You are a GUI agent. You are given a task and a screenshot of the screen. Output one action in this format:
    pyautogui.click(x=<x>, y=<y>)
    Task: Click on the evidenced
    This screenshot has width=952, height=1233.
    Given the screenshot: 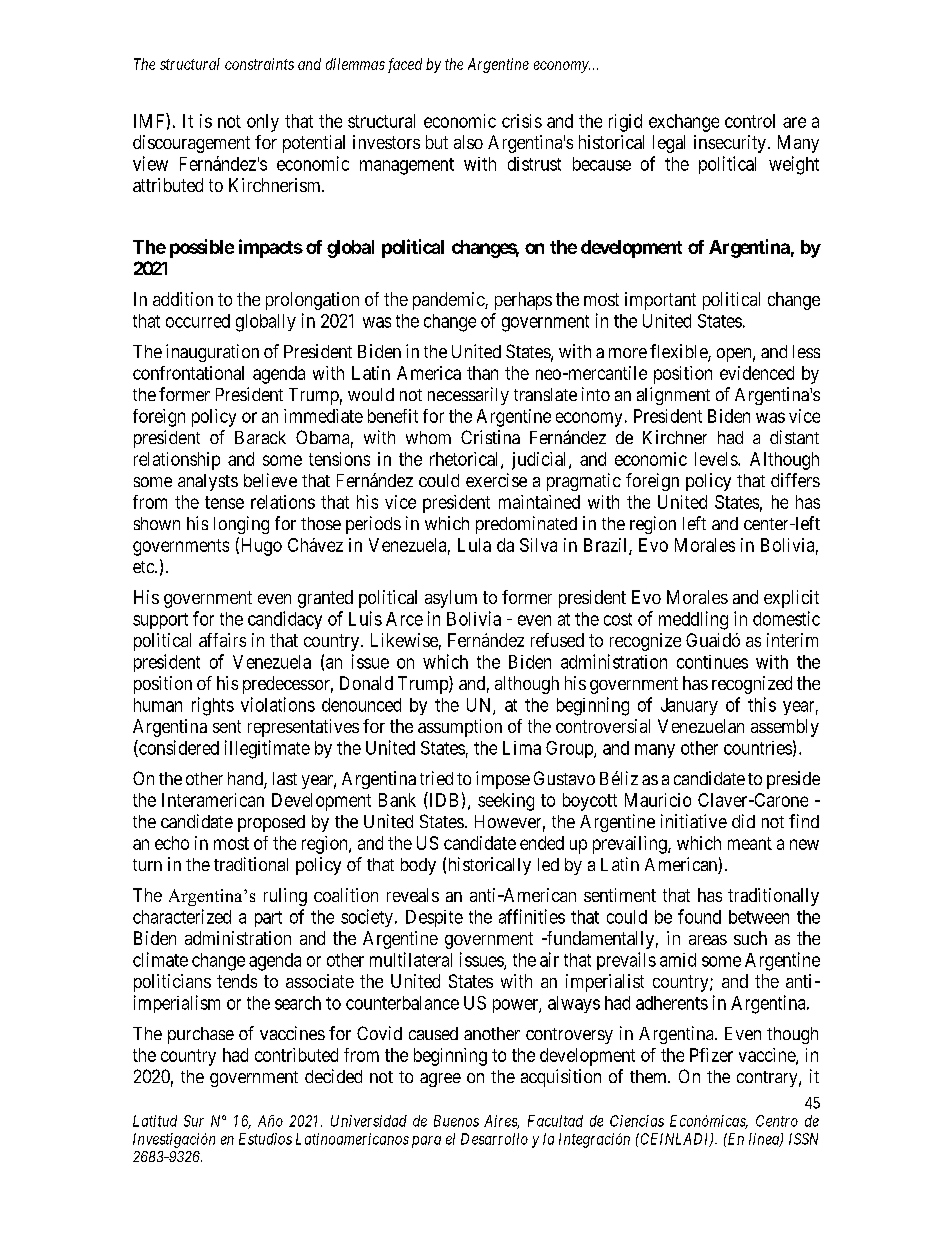 What is the action you would take?
    pyautogui.click(x=757, y=373)
